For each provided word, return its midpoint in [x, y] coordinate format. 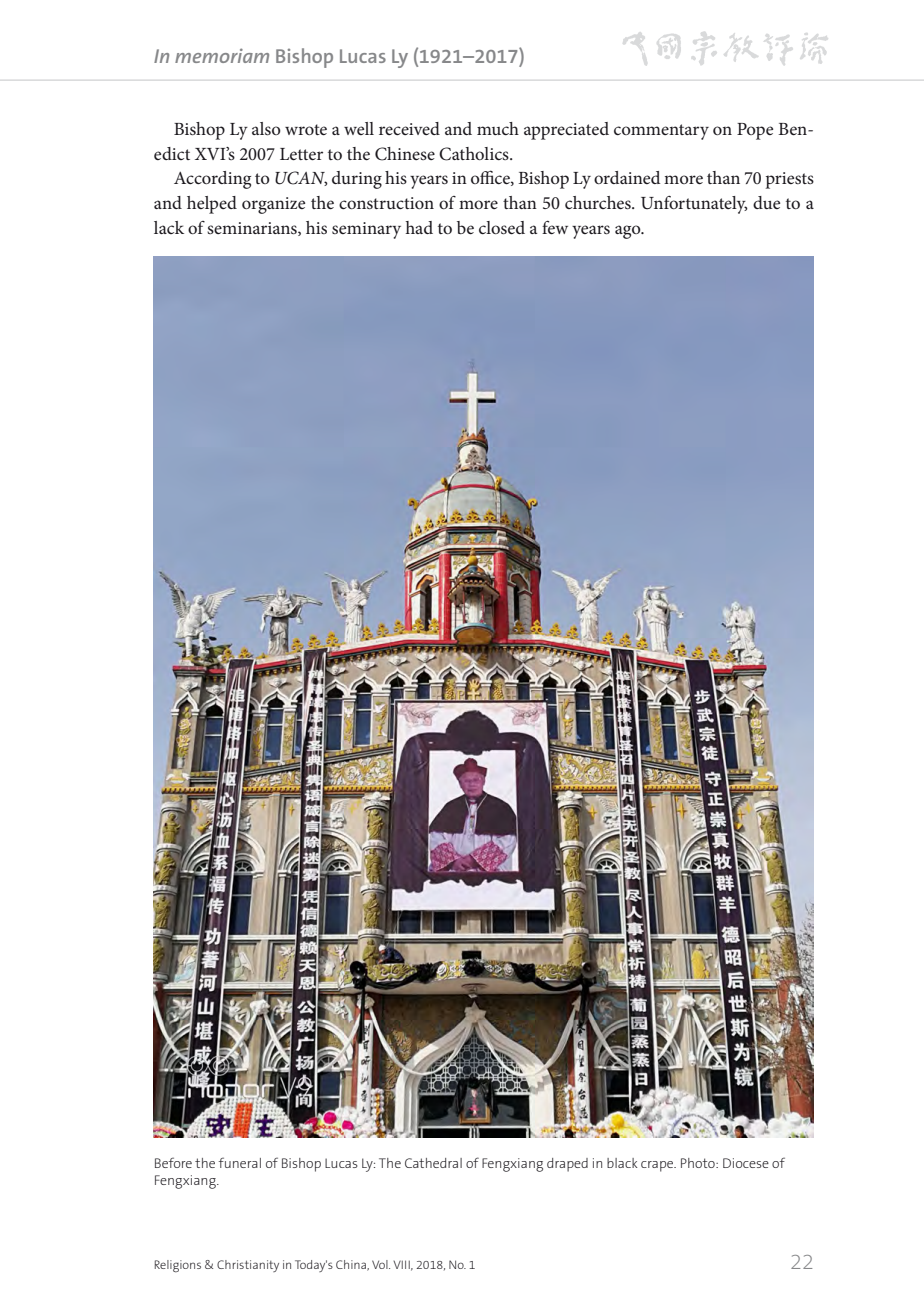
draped [567, 1165]
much [498, 128]
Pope [755, 131]
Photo [699, 1163]
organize [273, 205]
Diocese [746, 1163]
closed [502, 227]
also [266, 128]
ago [629, 232]
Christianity [248, 1266]
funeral [240, 1162]
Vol [381, 1264]
